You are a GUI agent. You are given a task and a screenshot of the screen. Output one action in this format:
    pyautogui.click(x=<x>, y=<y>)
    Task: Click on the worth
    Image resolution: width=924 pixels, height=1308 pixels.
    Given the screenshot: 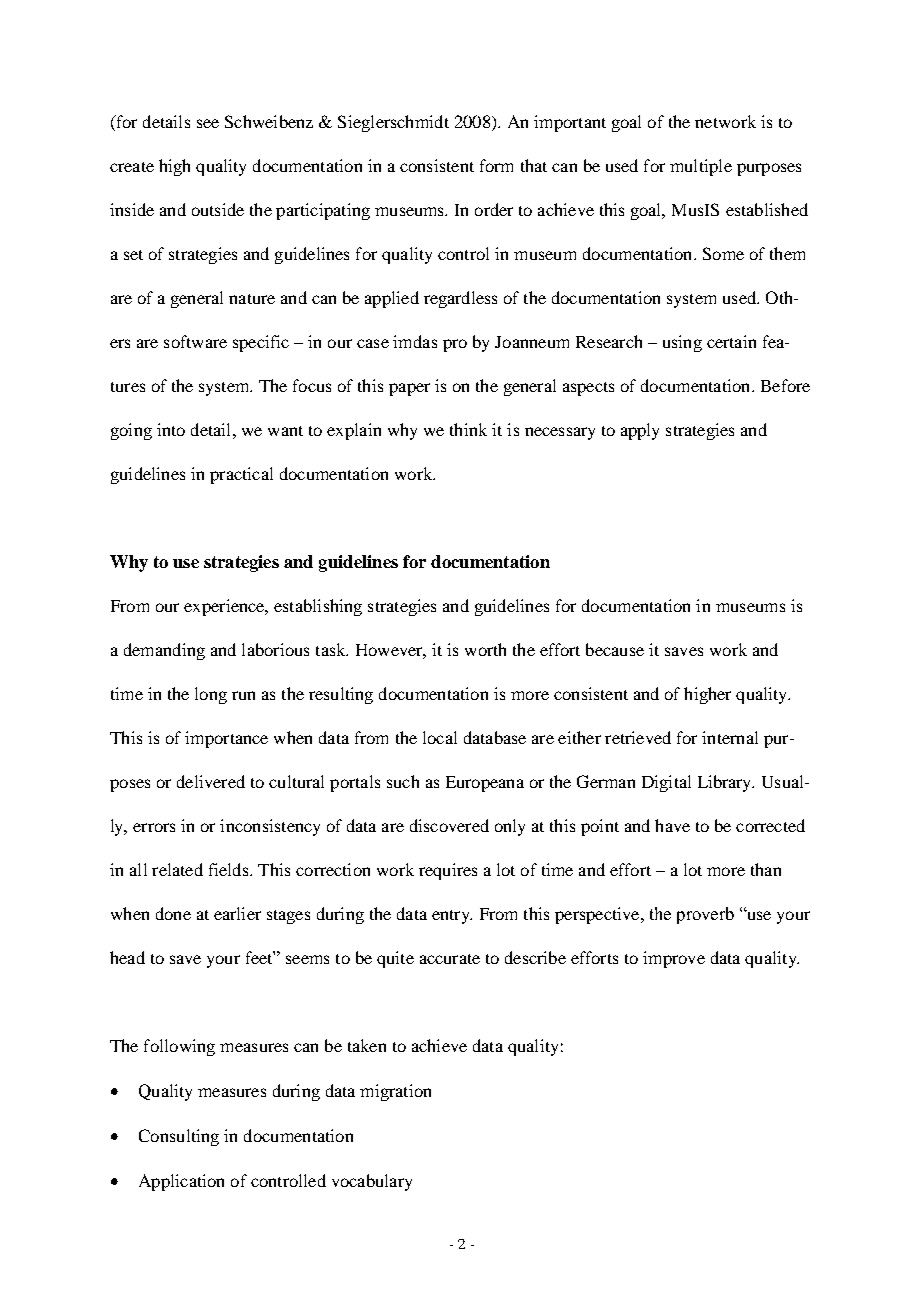 What is the action you would take?
    pyautogui.click(x=485, y=649)
